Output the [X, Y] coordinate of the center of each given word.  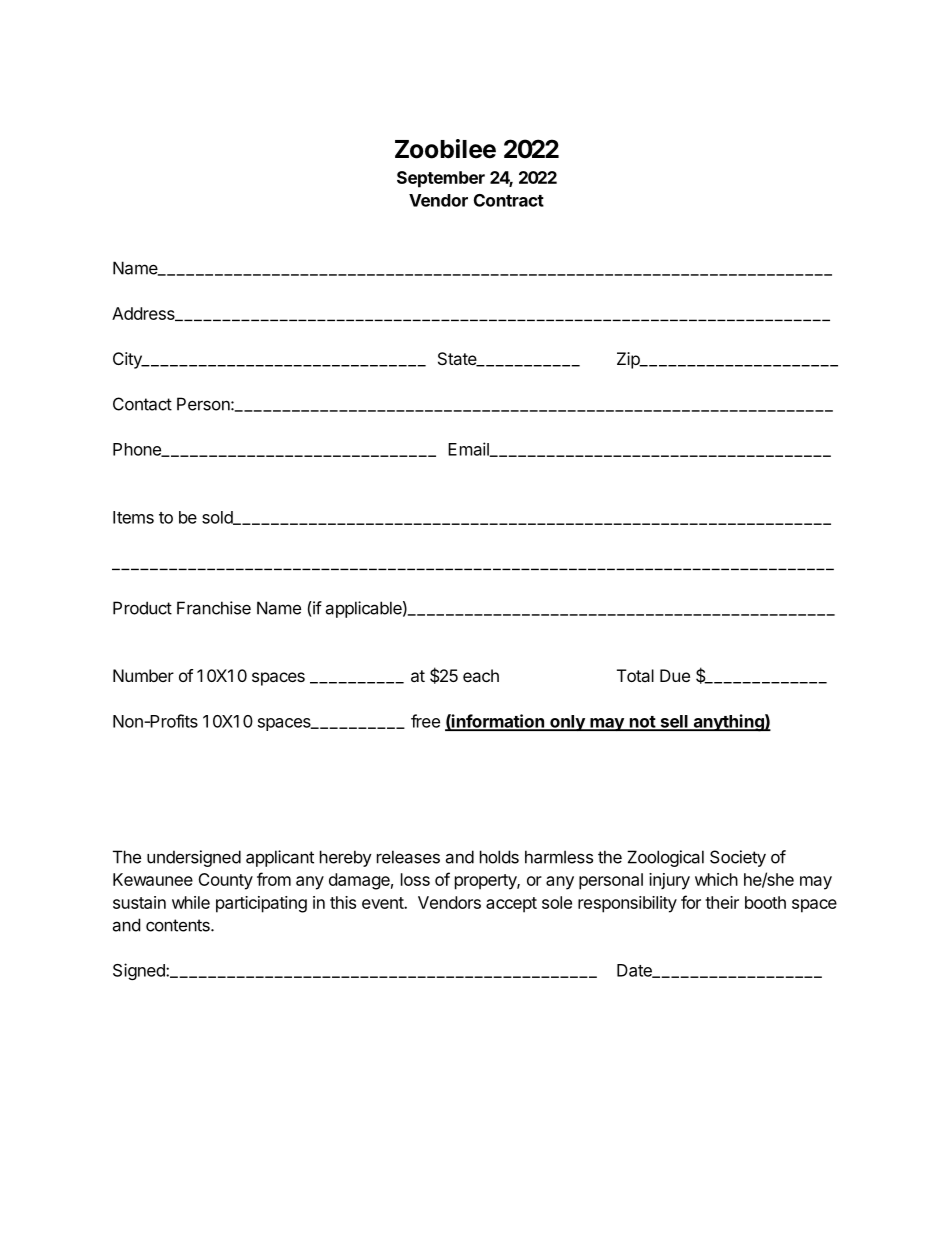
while [191, 902]
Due [675, 675]
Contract [509, 200]
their [722, 902]
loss [415, 879]
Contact [142, 404]
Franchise [214, 608]
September [441, 179]
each [481, 675]
